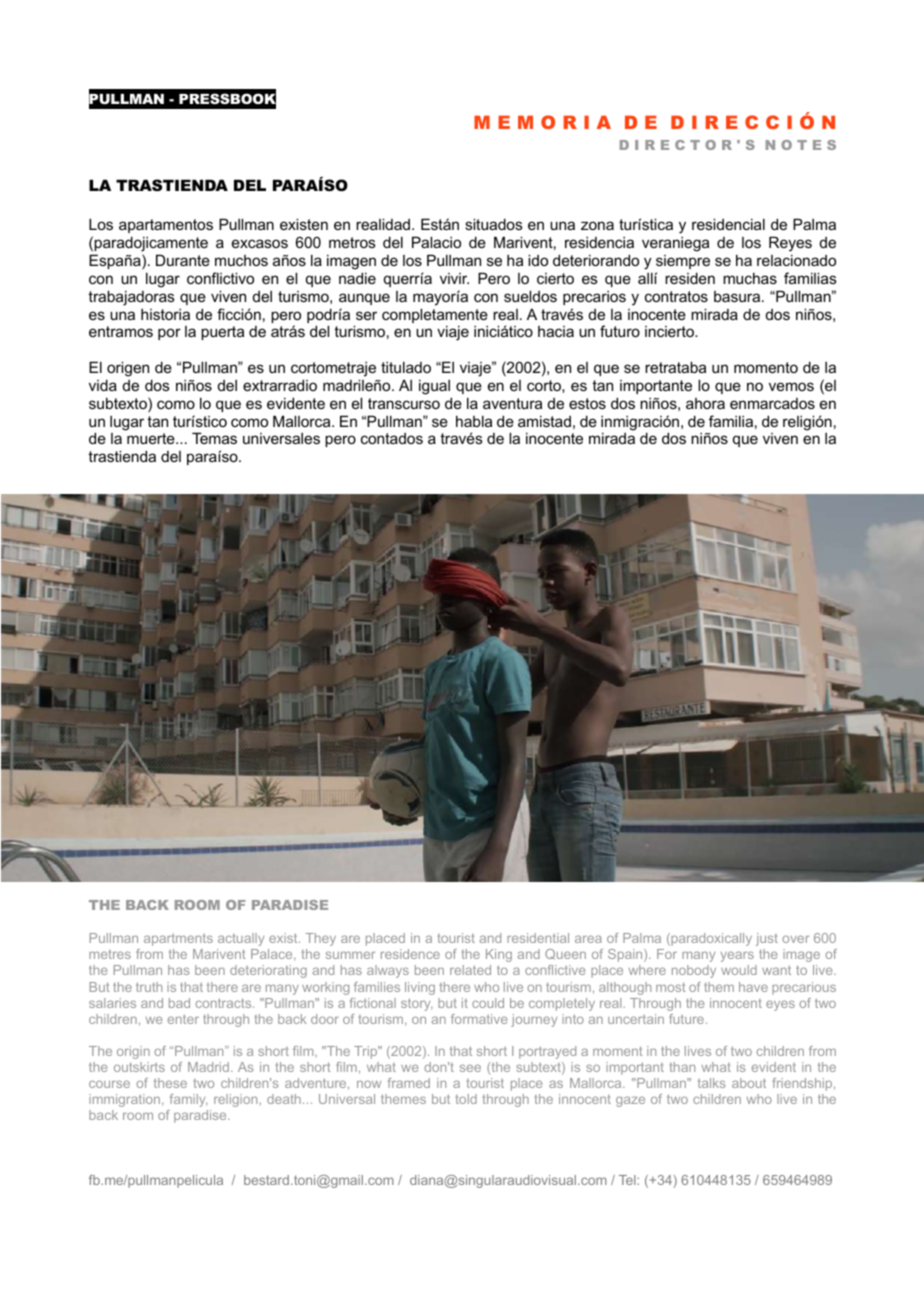 The image size is (924, 1308). I want to click on Durante, so click(183, 260).
